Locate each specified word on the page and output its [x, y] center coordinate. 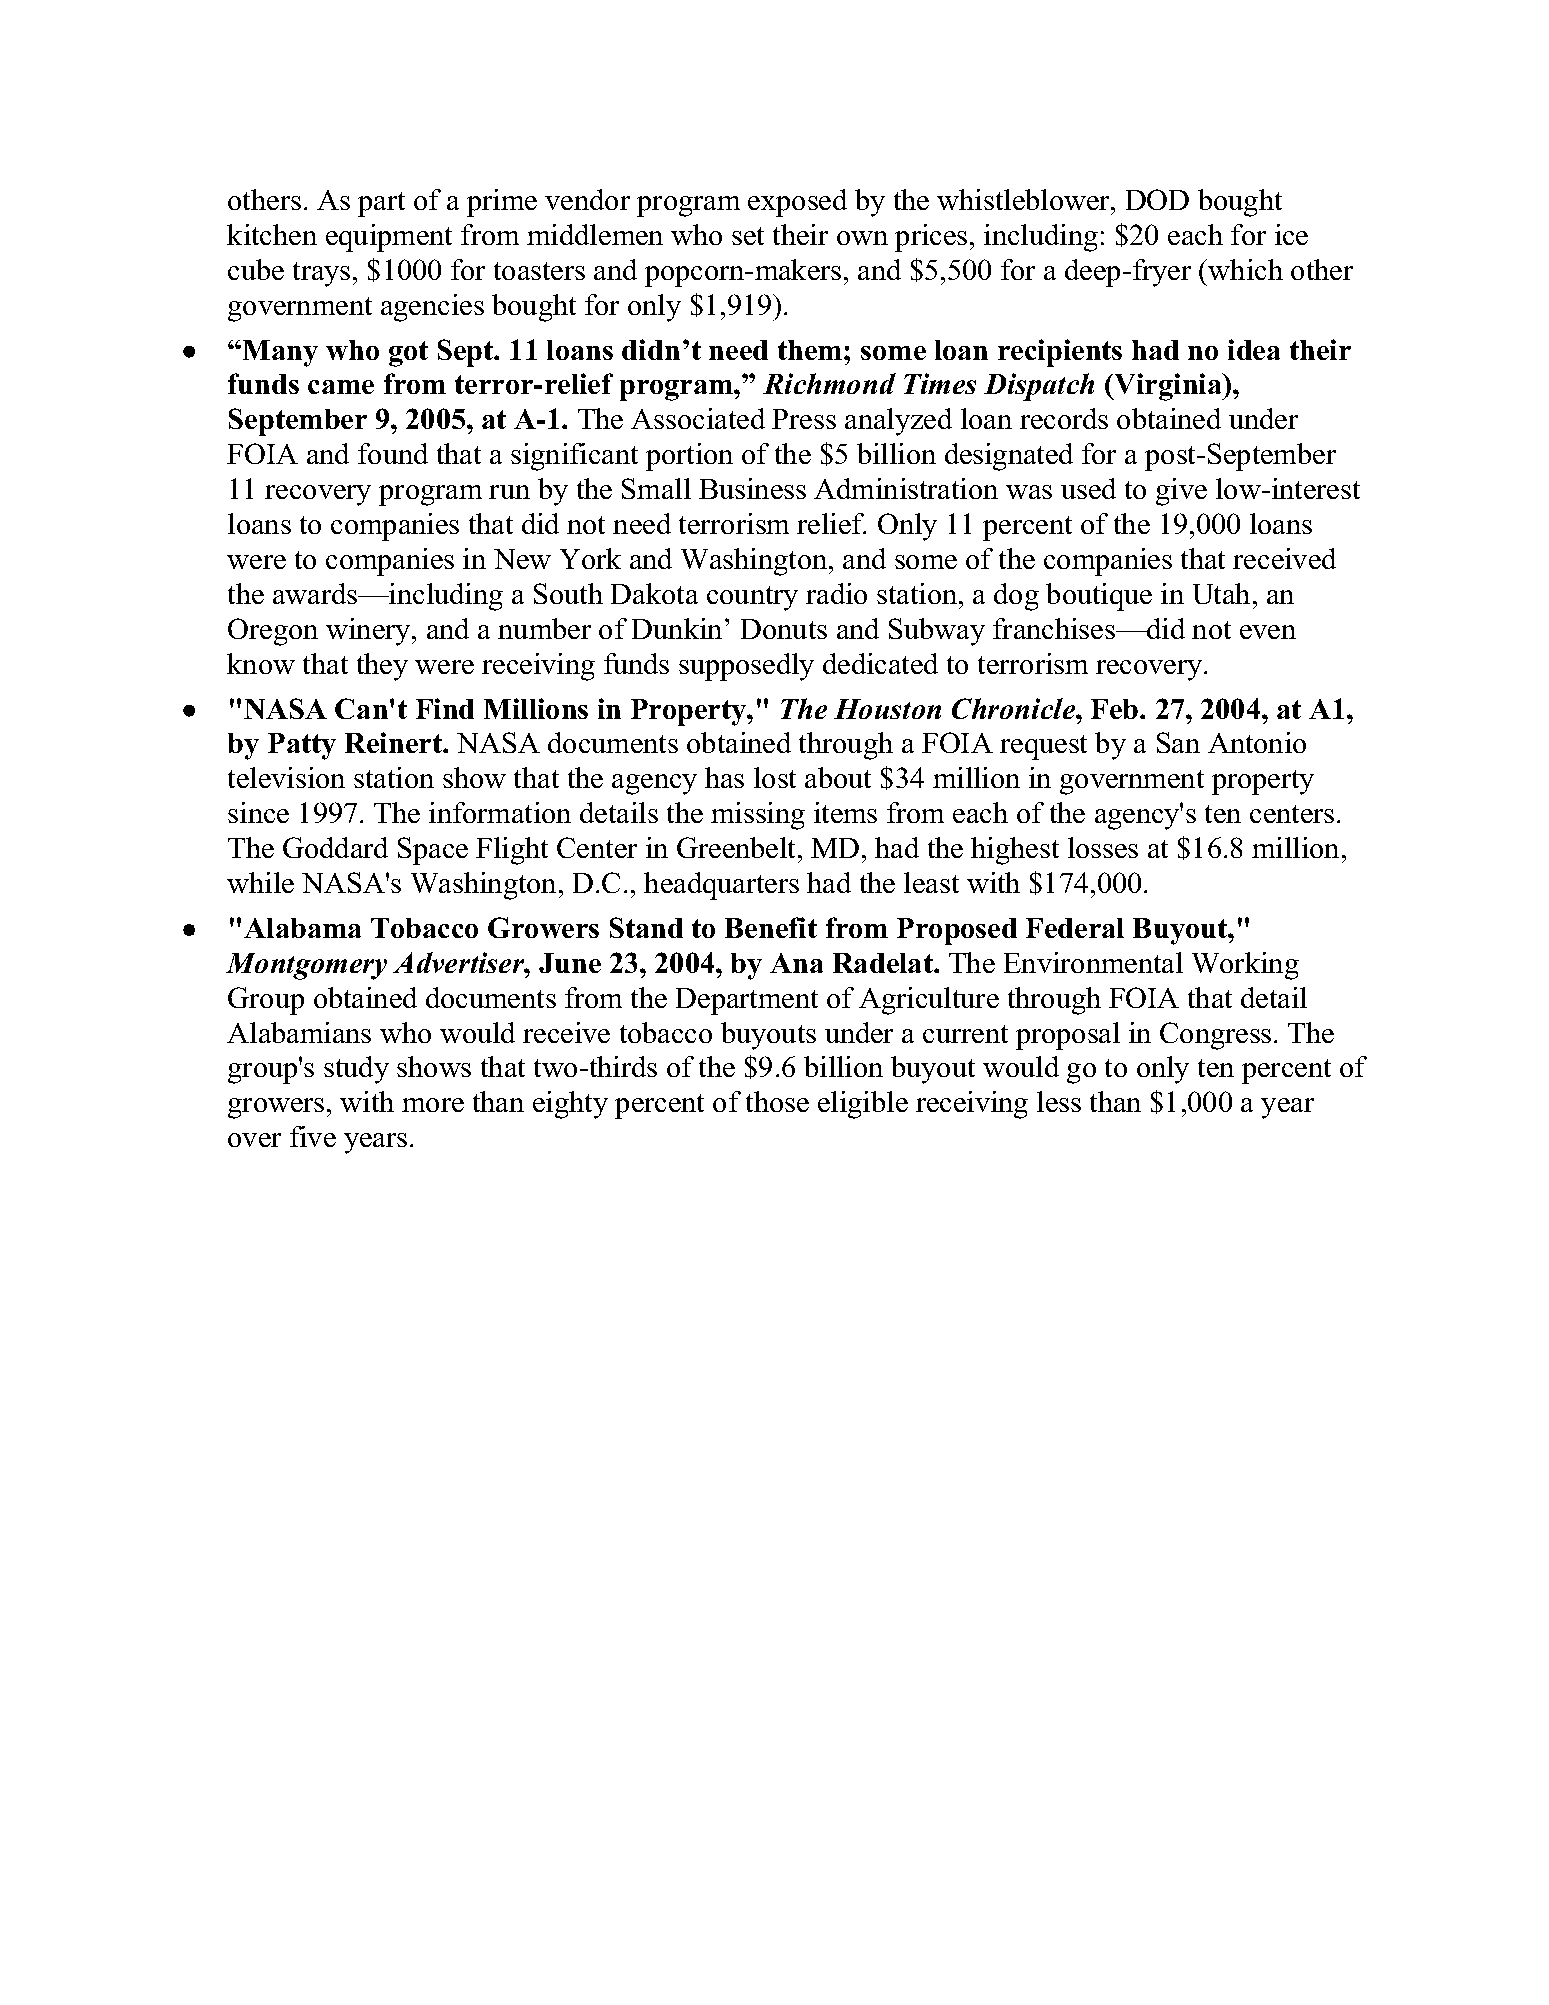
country [752, 598]
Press [804, 419]
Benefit [771, 927]
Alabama [302, 928]
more [433, 1105]
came [341, 387]
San [1178, 742]
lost [775, 777]
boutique [1099, 597]
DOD [1157, 199]
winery [369, 632]
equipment [389, 238]
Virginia [1168, 387]
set [748, 236]
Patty [302, 746]
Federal [1075, 928]
